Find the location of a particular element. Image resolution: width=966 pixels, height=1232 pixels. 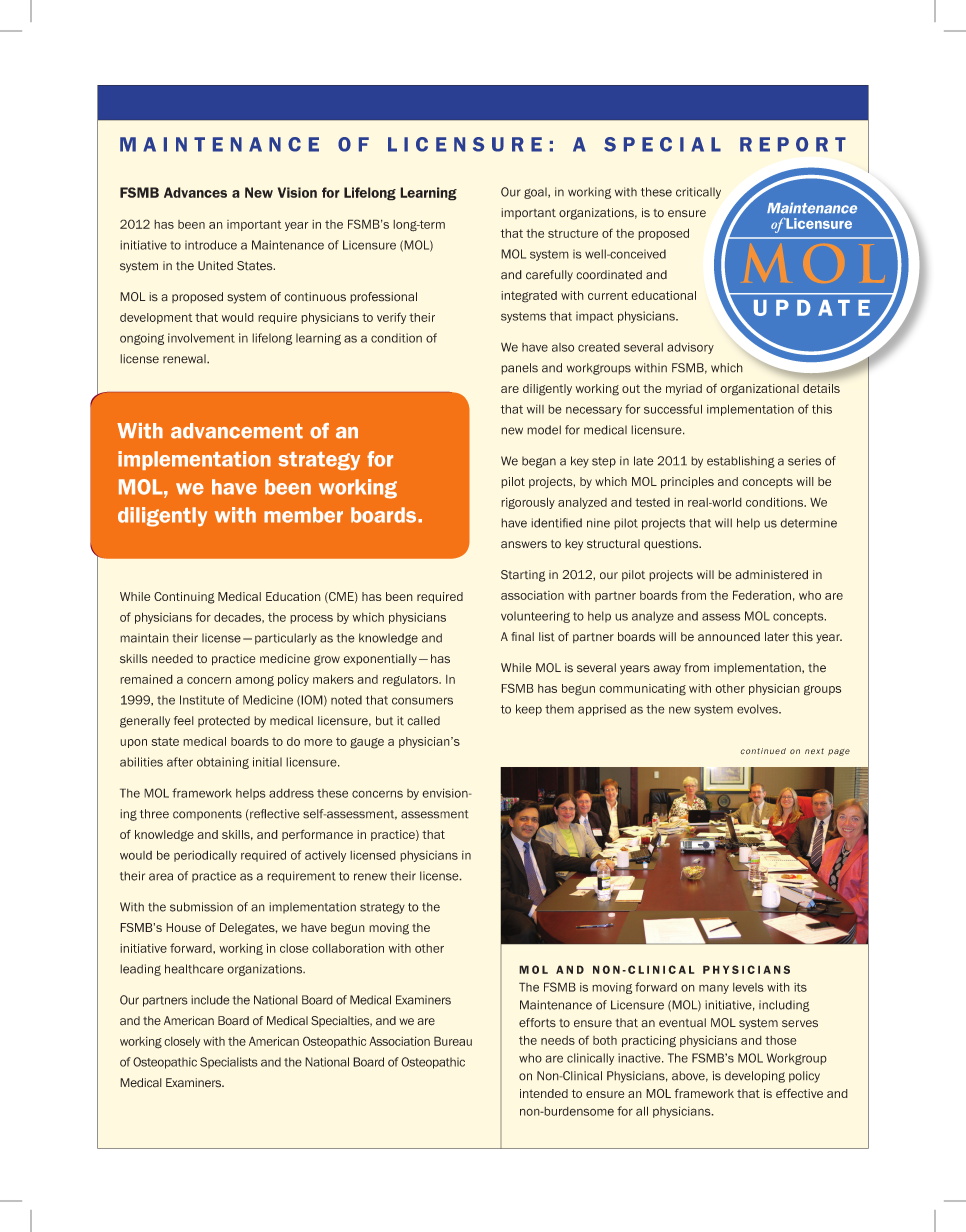

Advances is located at coordinates (195, 192).
